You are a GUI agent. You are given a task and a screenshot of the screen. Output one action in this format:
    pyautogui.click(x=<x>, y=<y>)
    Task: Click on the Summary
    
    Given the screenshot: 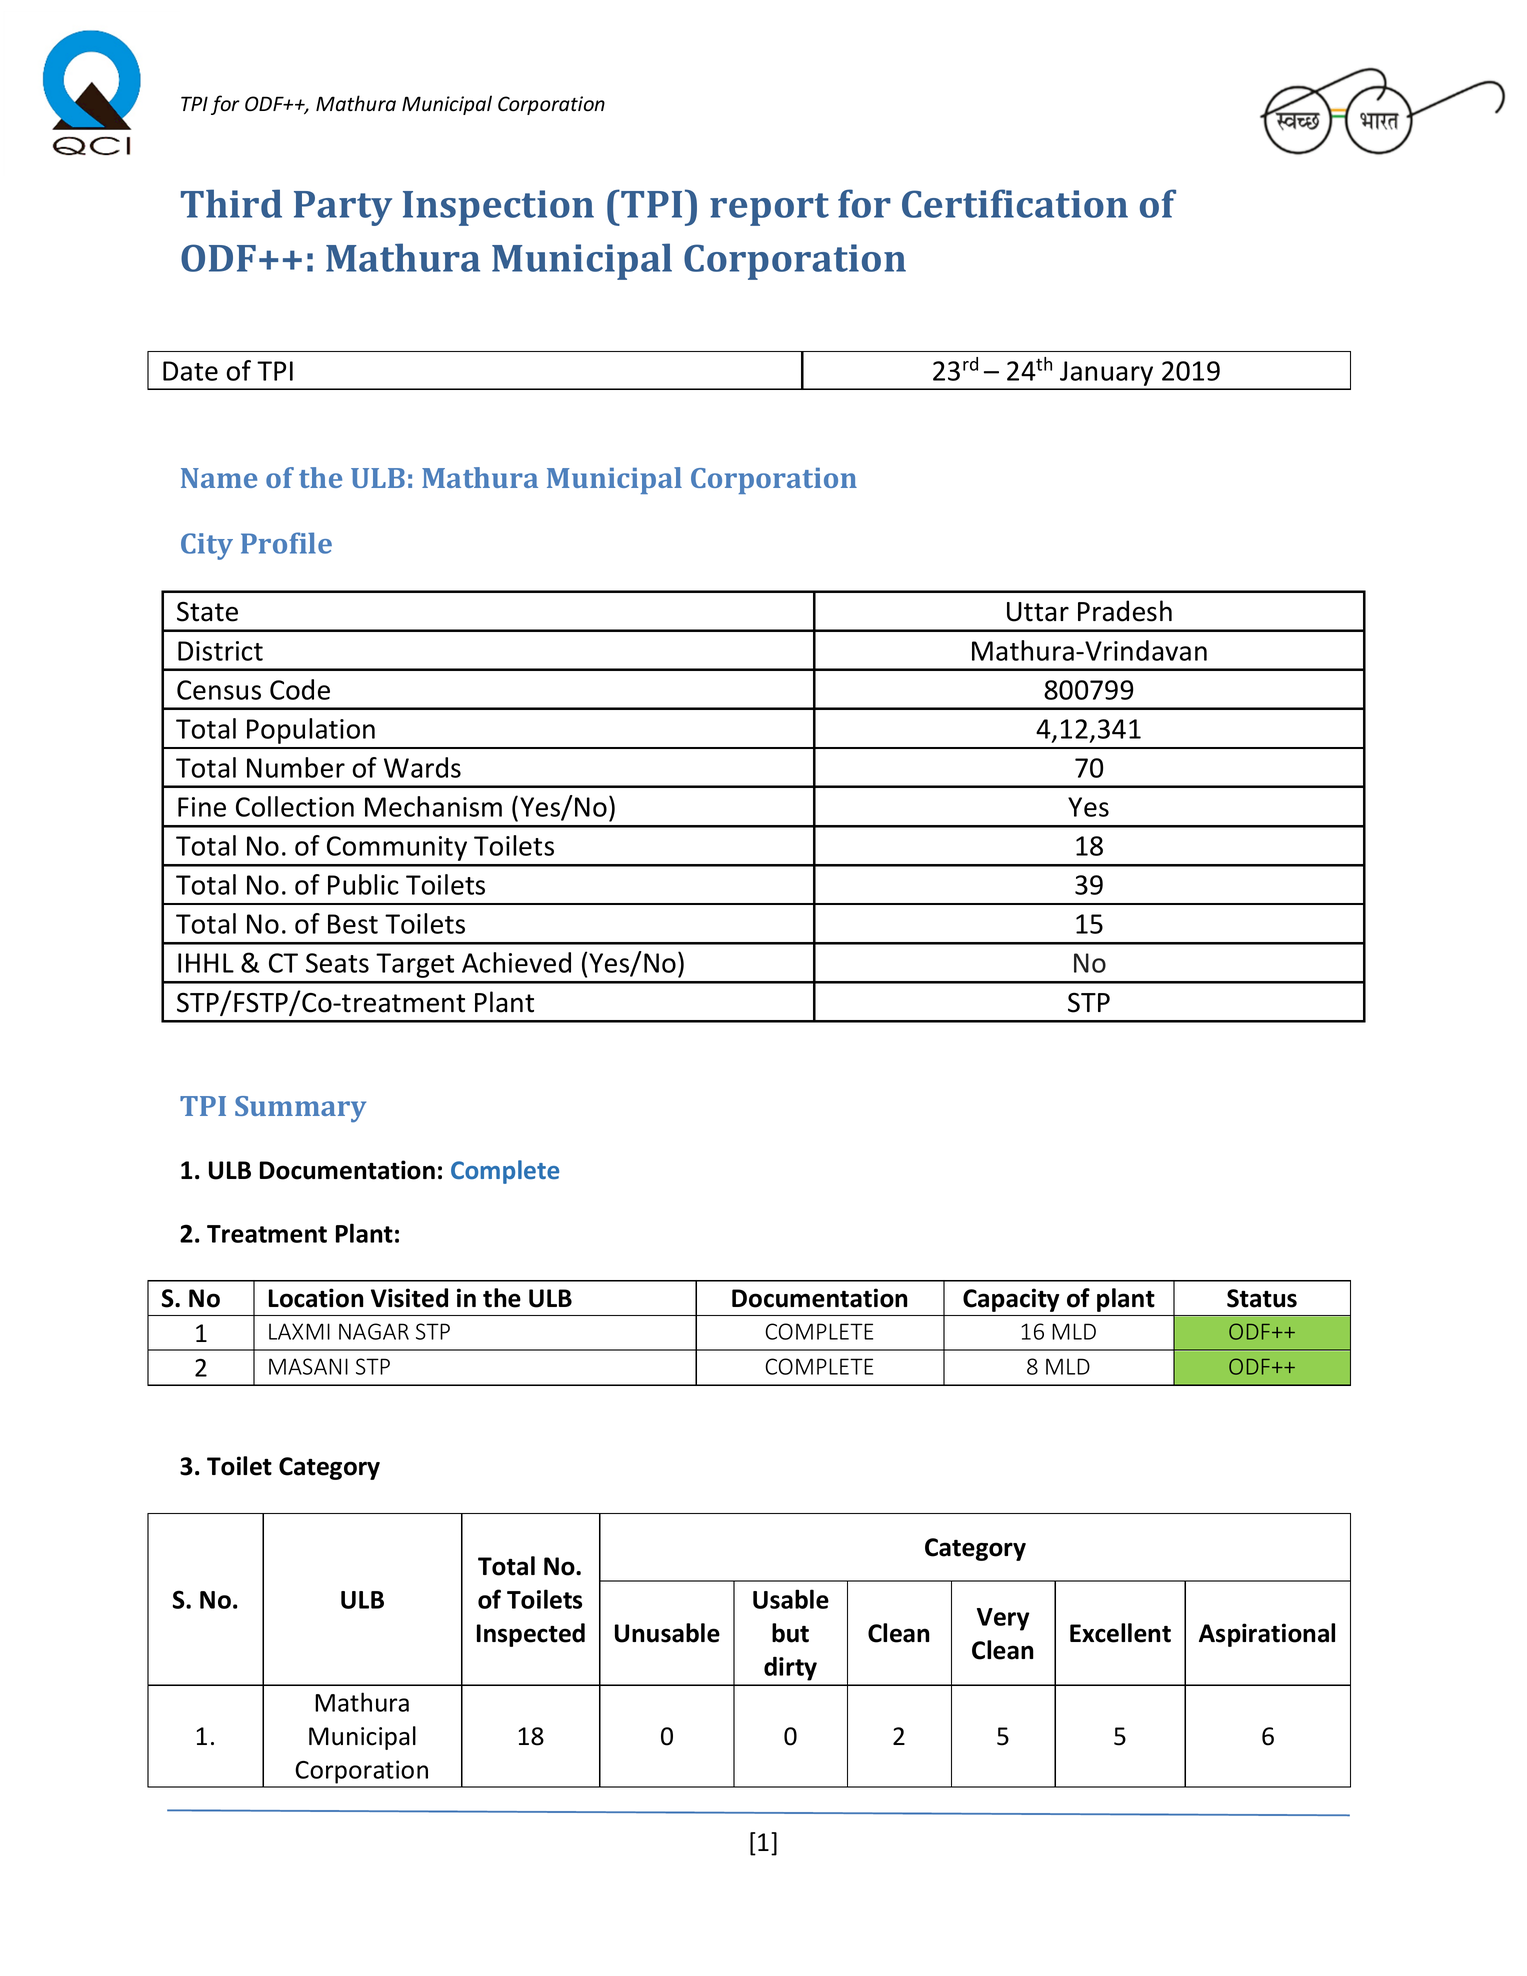 What is the action you would take?
    pyautogui.click(x=300, y=1109)
